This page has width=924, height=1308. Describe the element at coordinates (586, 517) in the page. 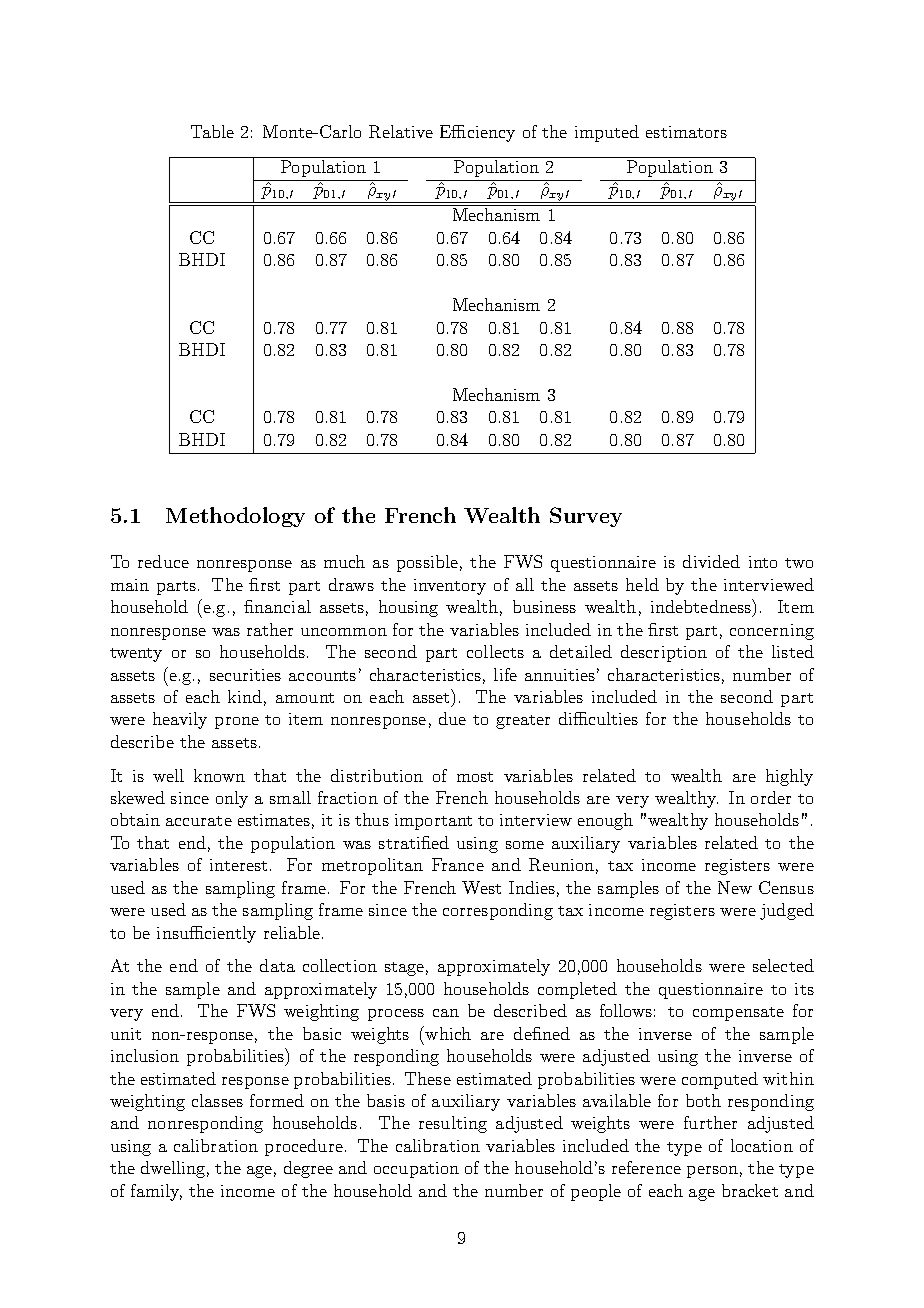

I see `Survey` at that location.
